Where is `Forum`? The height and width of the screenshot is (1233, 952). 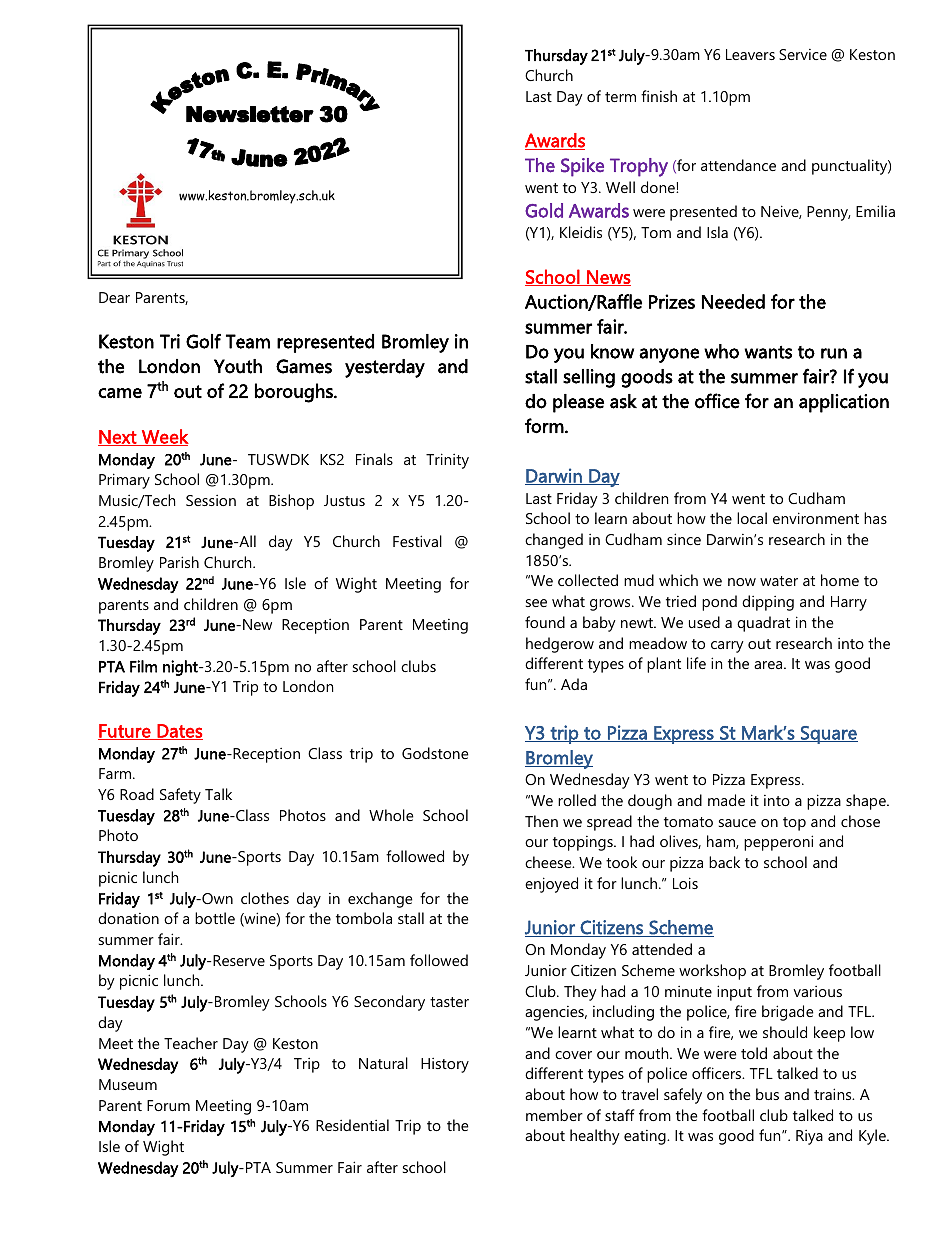
Forum is located at coordinates (168, 1105).
